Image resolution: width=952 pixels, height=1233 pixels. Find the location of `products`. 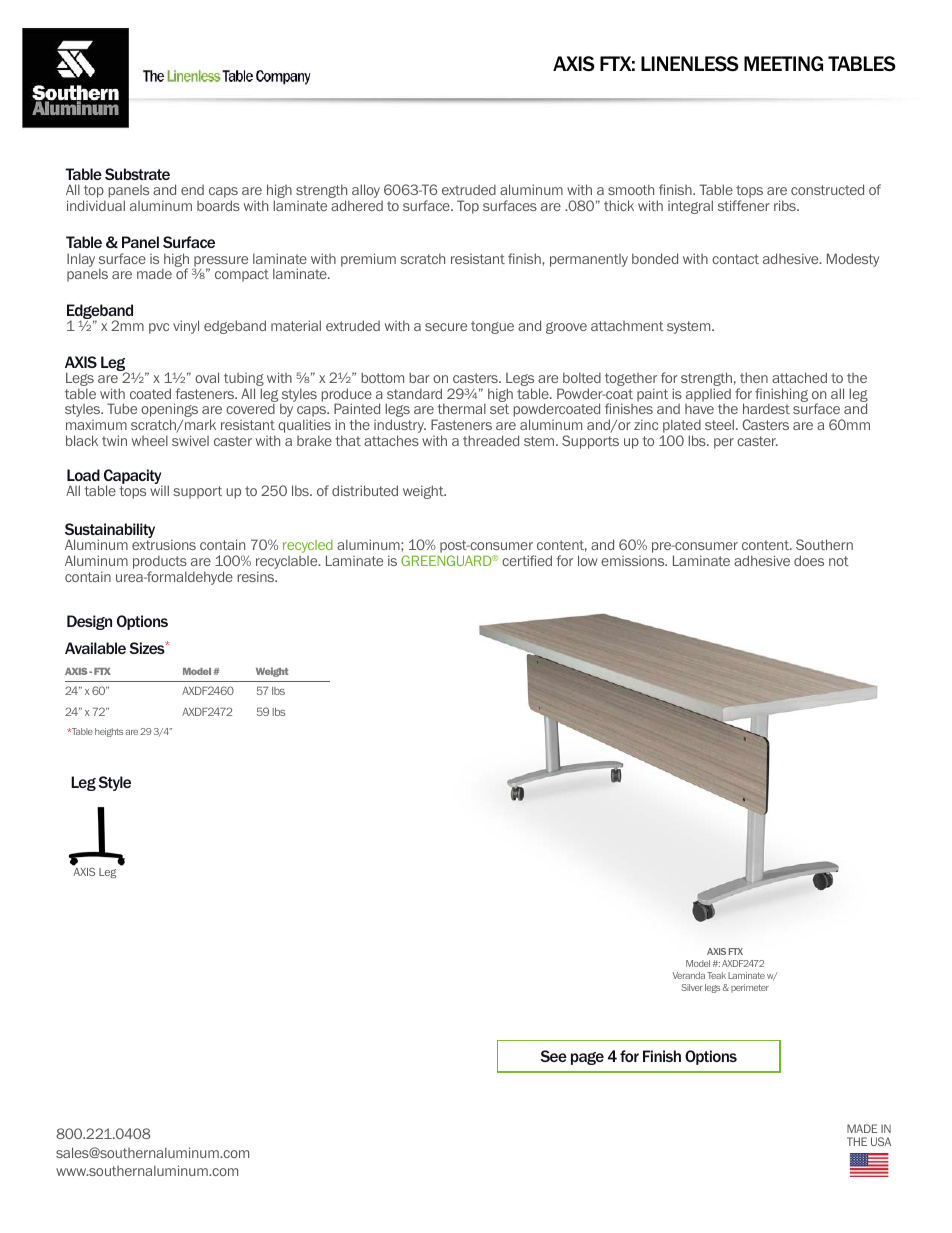

products is located at coordinates (160, 563).
